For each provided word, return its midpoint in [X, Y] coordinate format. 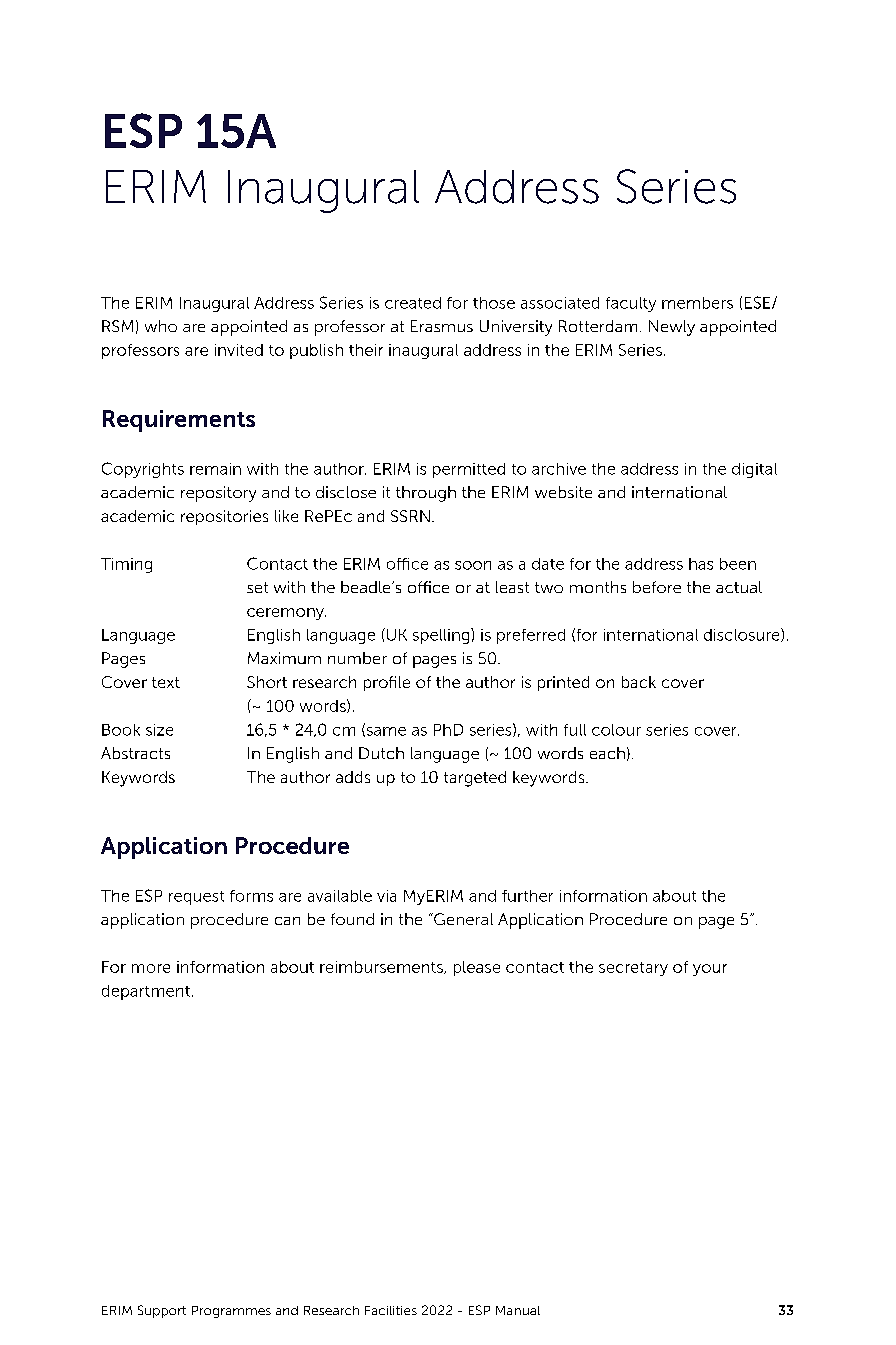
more [151, 968]
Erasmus [442, 326]
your [710, 970]
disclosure [743, 635]
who [161, 326]
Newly [672, 328]
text [166, 682]
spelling [442, 636]
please [477, 968]
